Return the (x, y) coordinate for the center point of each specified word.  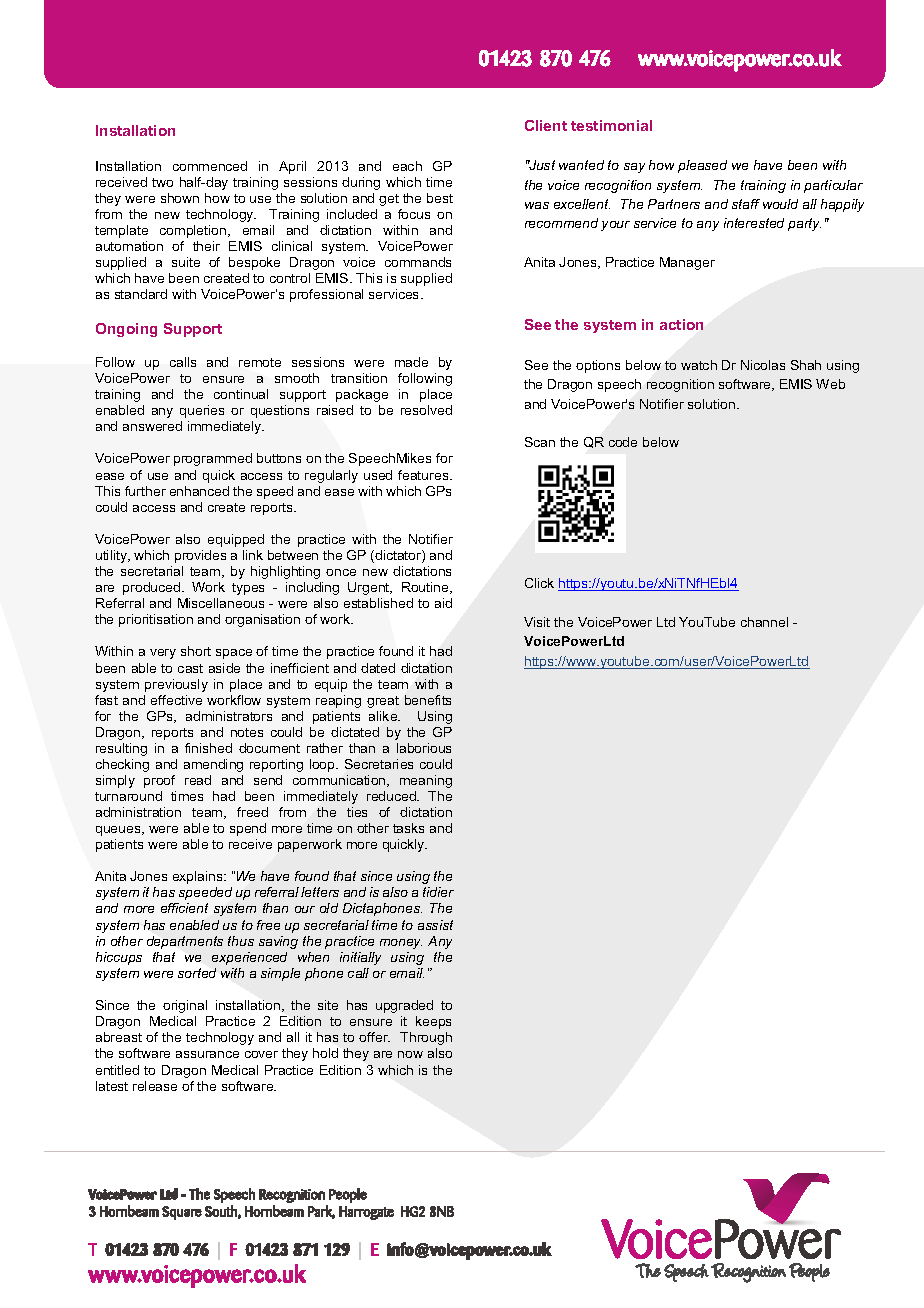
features (424, 475)
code (623, 442)
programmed (213, 459)
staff (746, 204)
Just (541, 165)
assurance (207, 1054)
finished (208, 748)
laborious (424, 748)
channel (764, 622)
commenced (210, 166)
